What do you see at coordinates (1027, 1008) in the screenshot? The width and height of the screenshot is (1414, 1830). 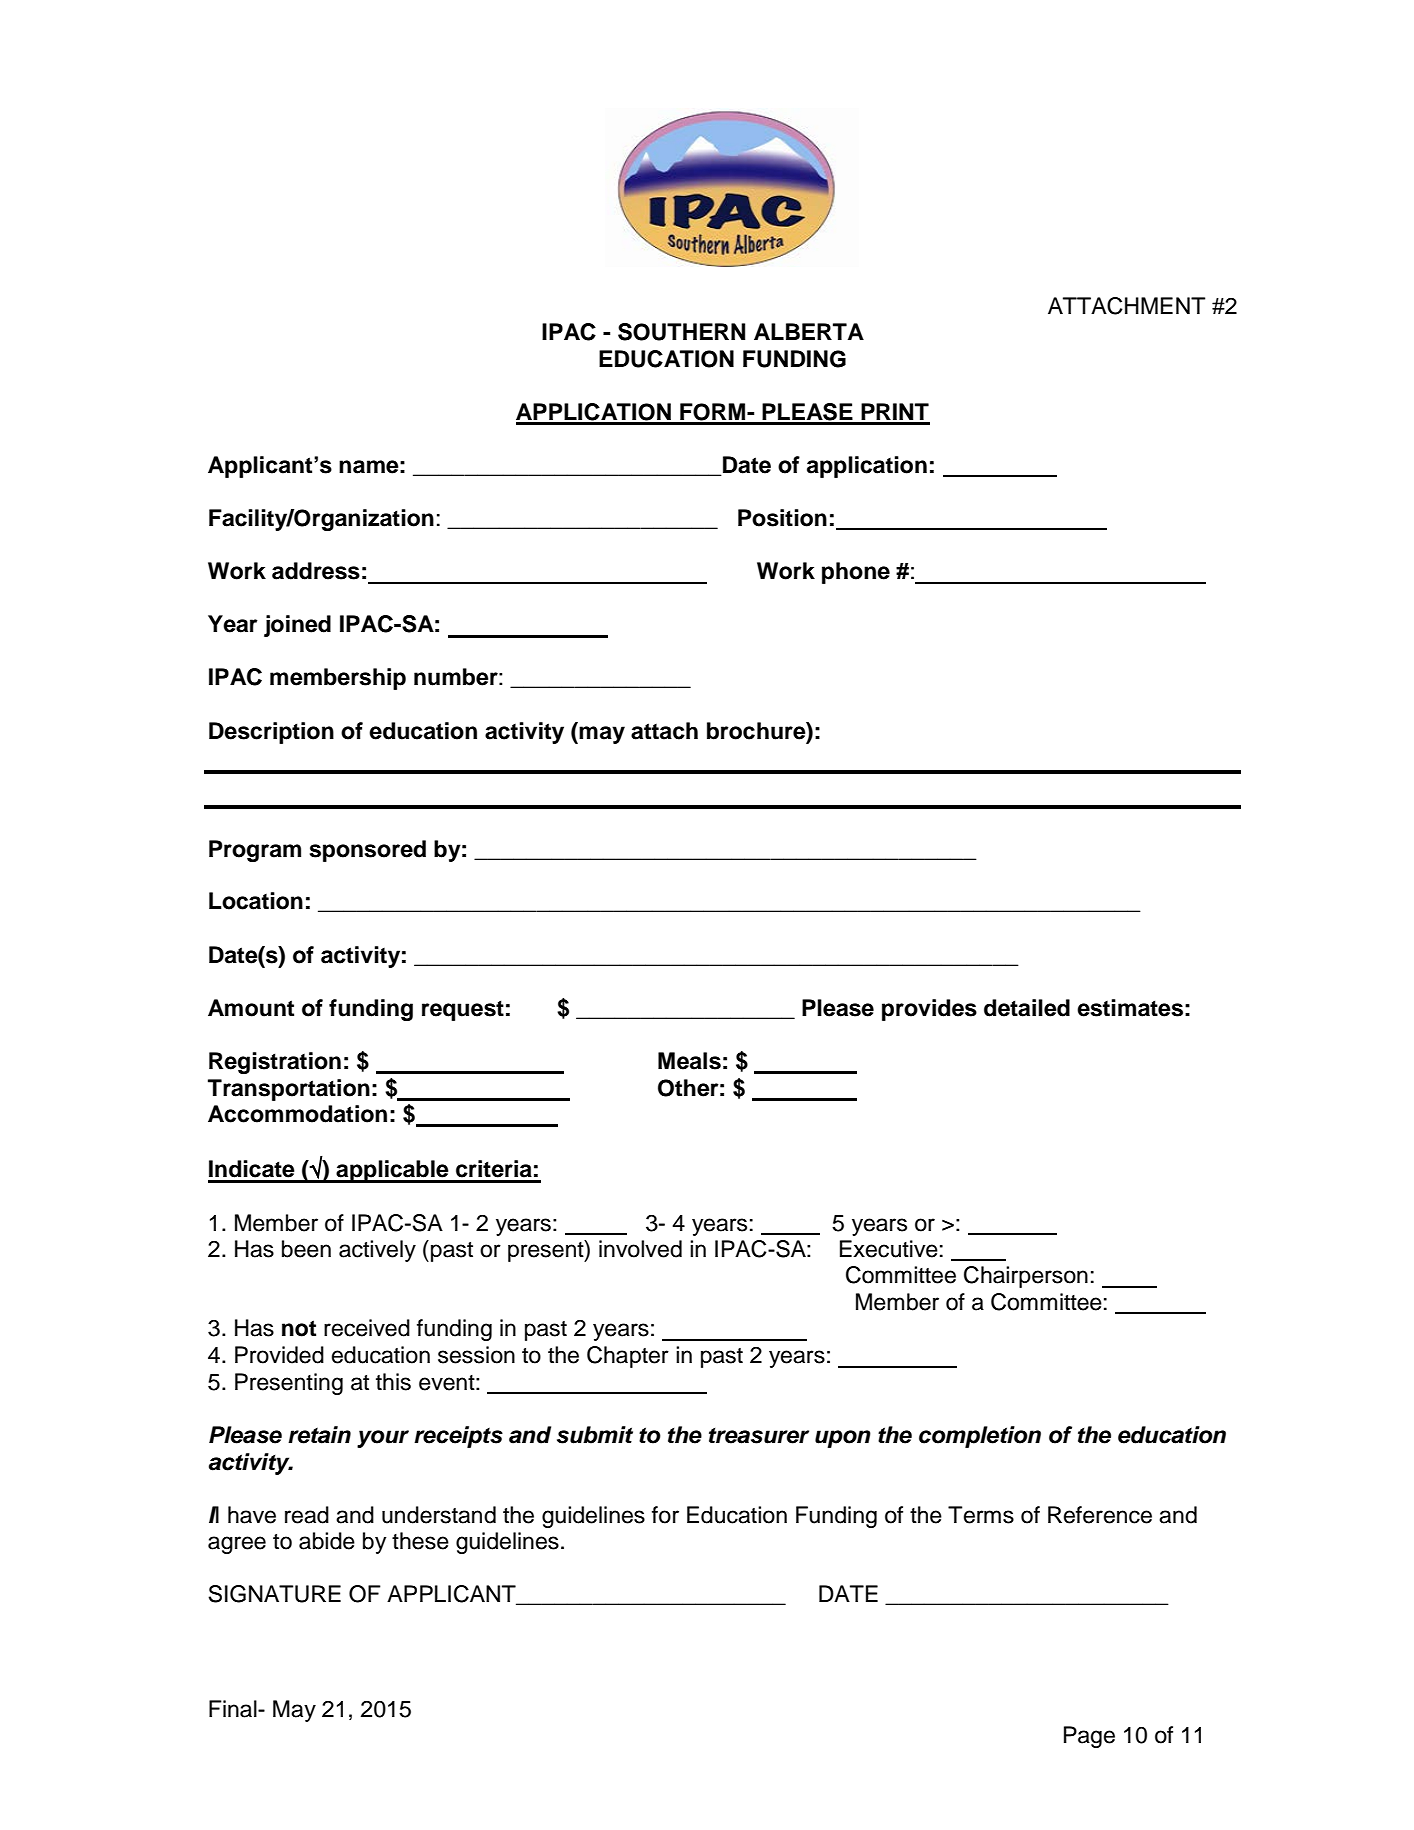 I see `detailed` at bounding box center [1027, 1008].
